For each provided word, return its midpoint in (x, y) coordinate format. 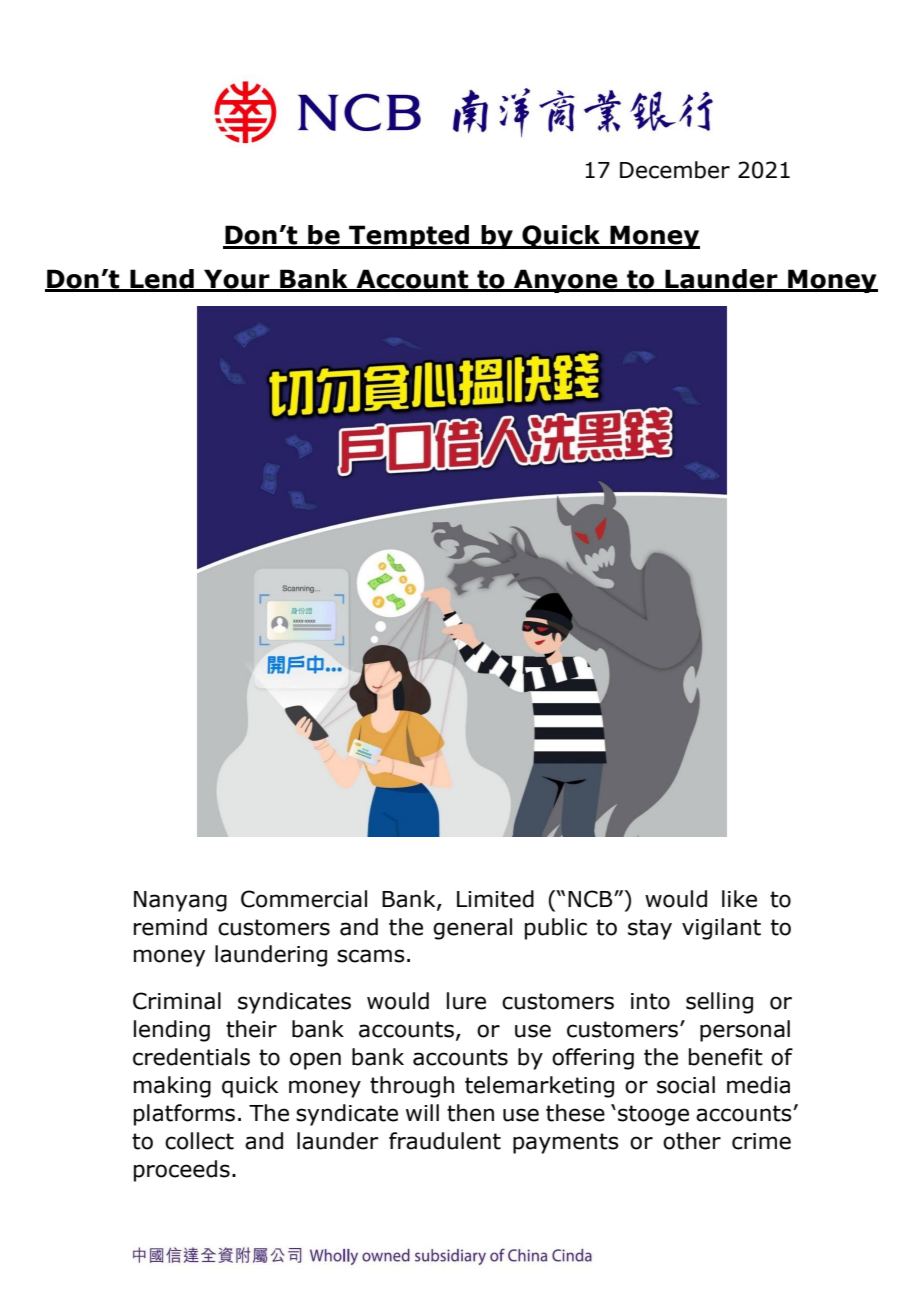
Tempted (409, 237)
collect (199, 1141)
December (675, 170)
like (739, 899)
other (692, 1141)
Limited (495, 899)
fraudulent (445, 1141)
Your (237, 280)
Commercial (304, 899)
